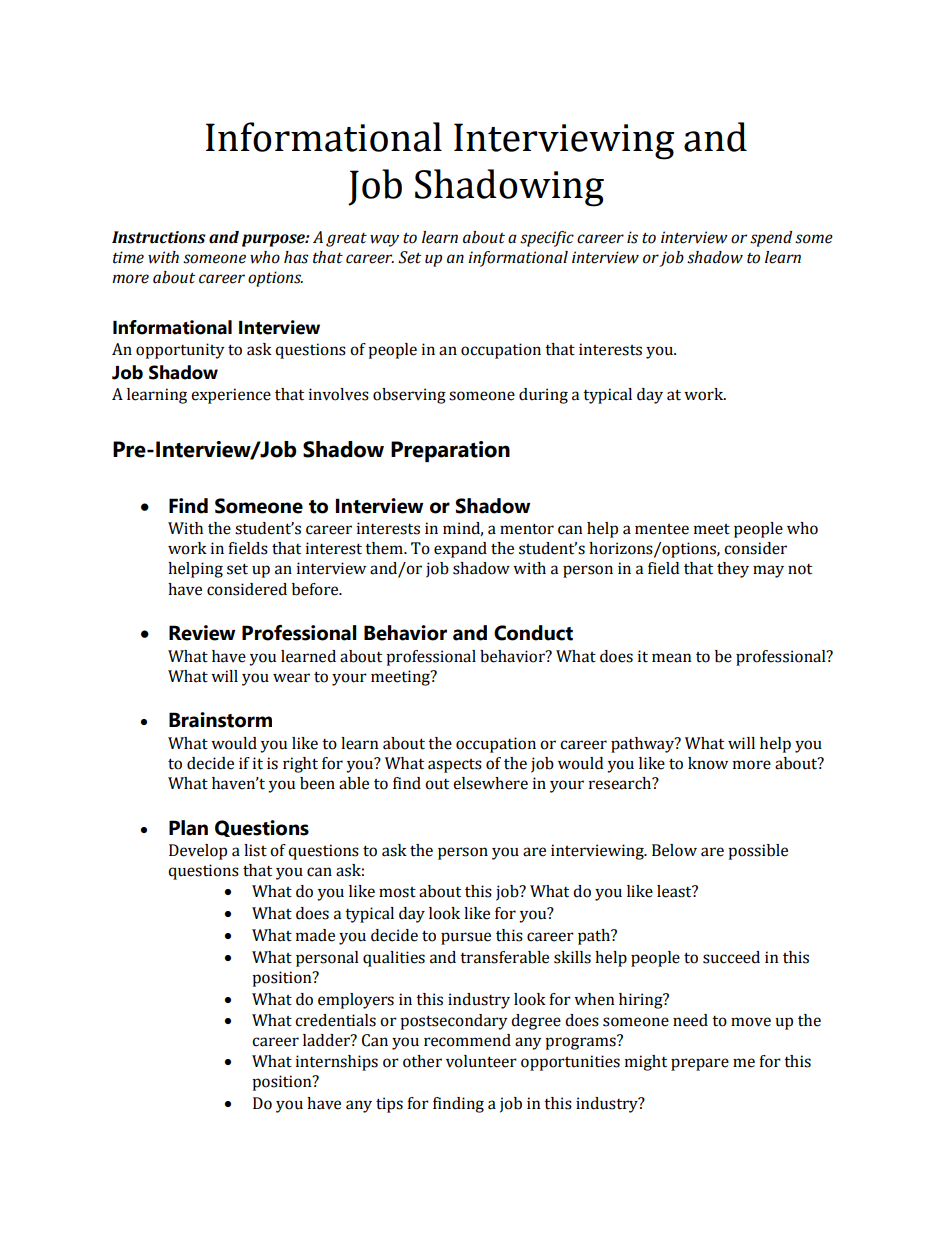 This page has height=1233, width=952. Describe the element at coordinates (700, 1064) in the page. I see `prepare` at that location.
